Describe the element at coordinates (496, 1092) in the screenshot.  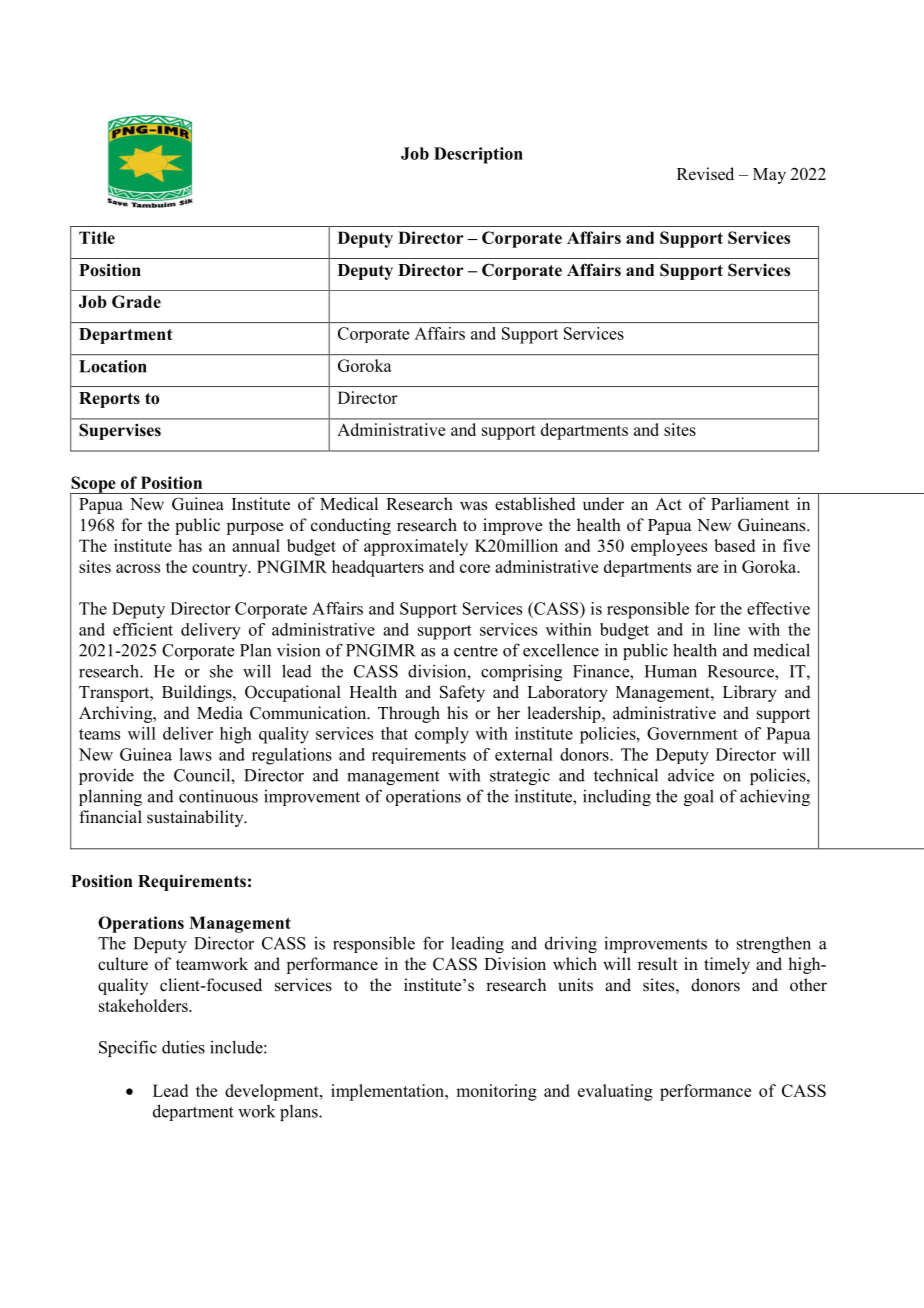
I see `monitoring` at that location.
